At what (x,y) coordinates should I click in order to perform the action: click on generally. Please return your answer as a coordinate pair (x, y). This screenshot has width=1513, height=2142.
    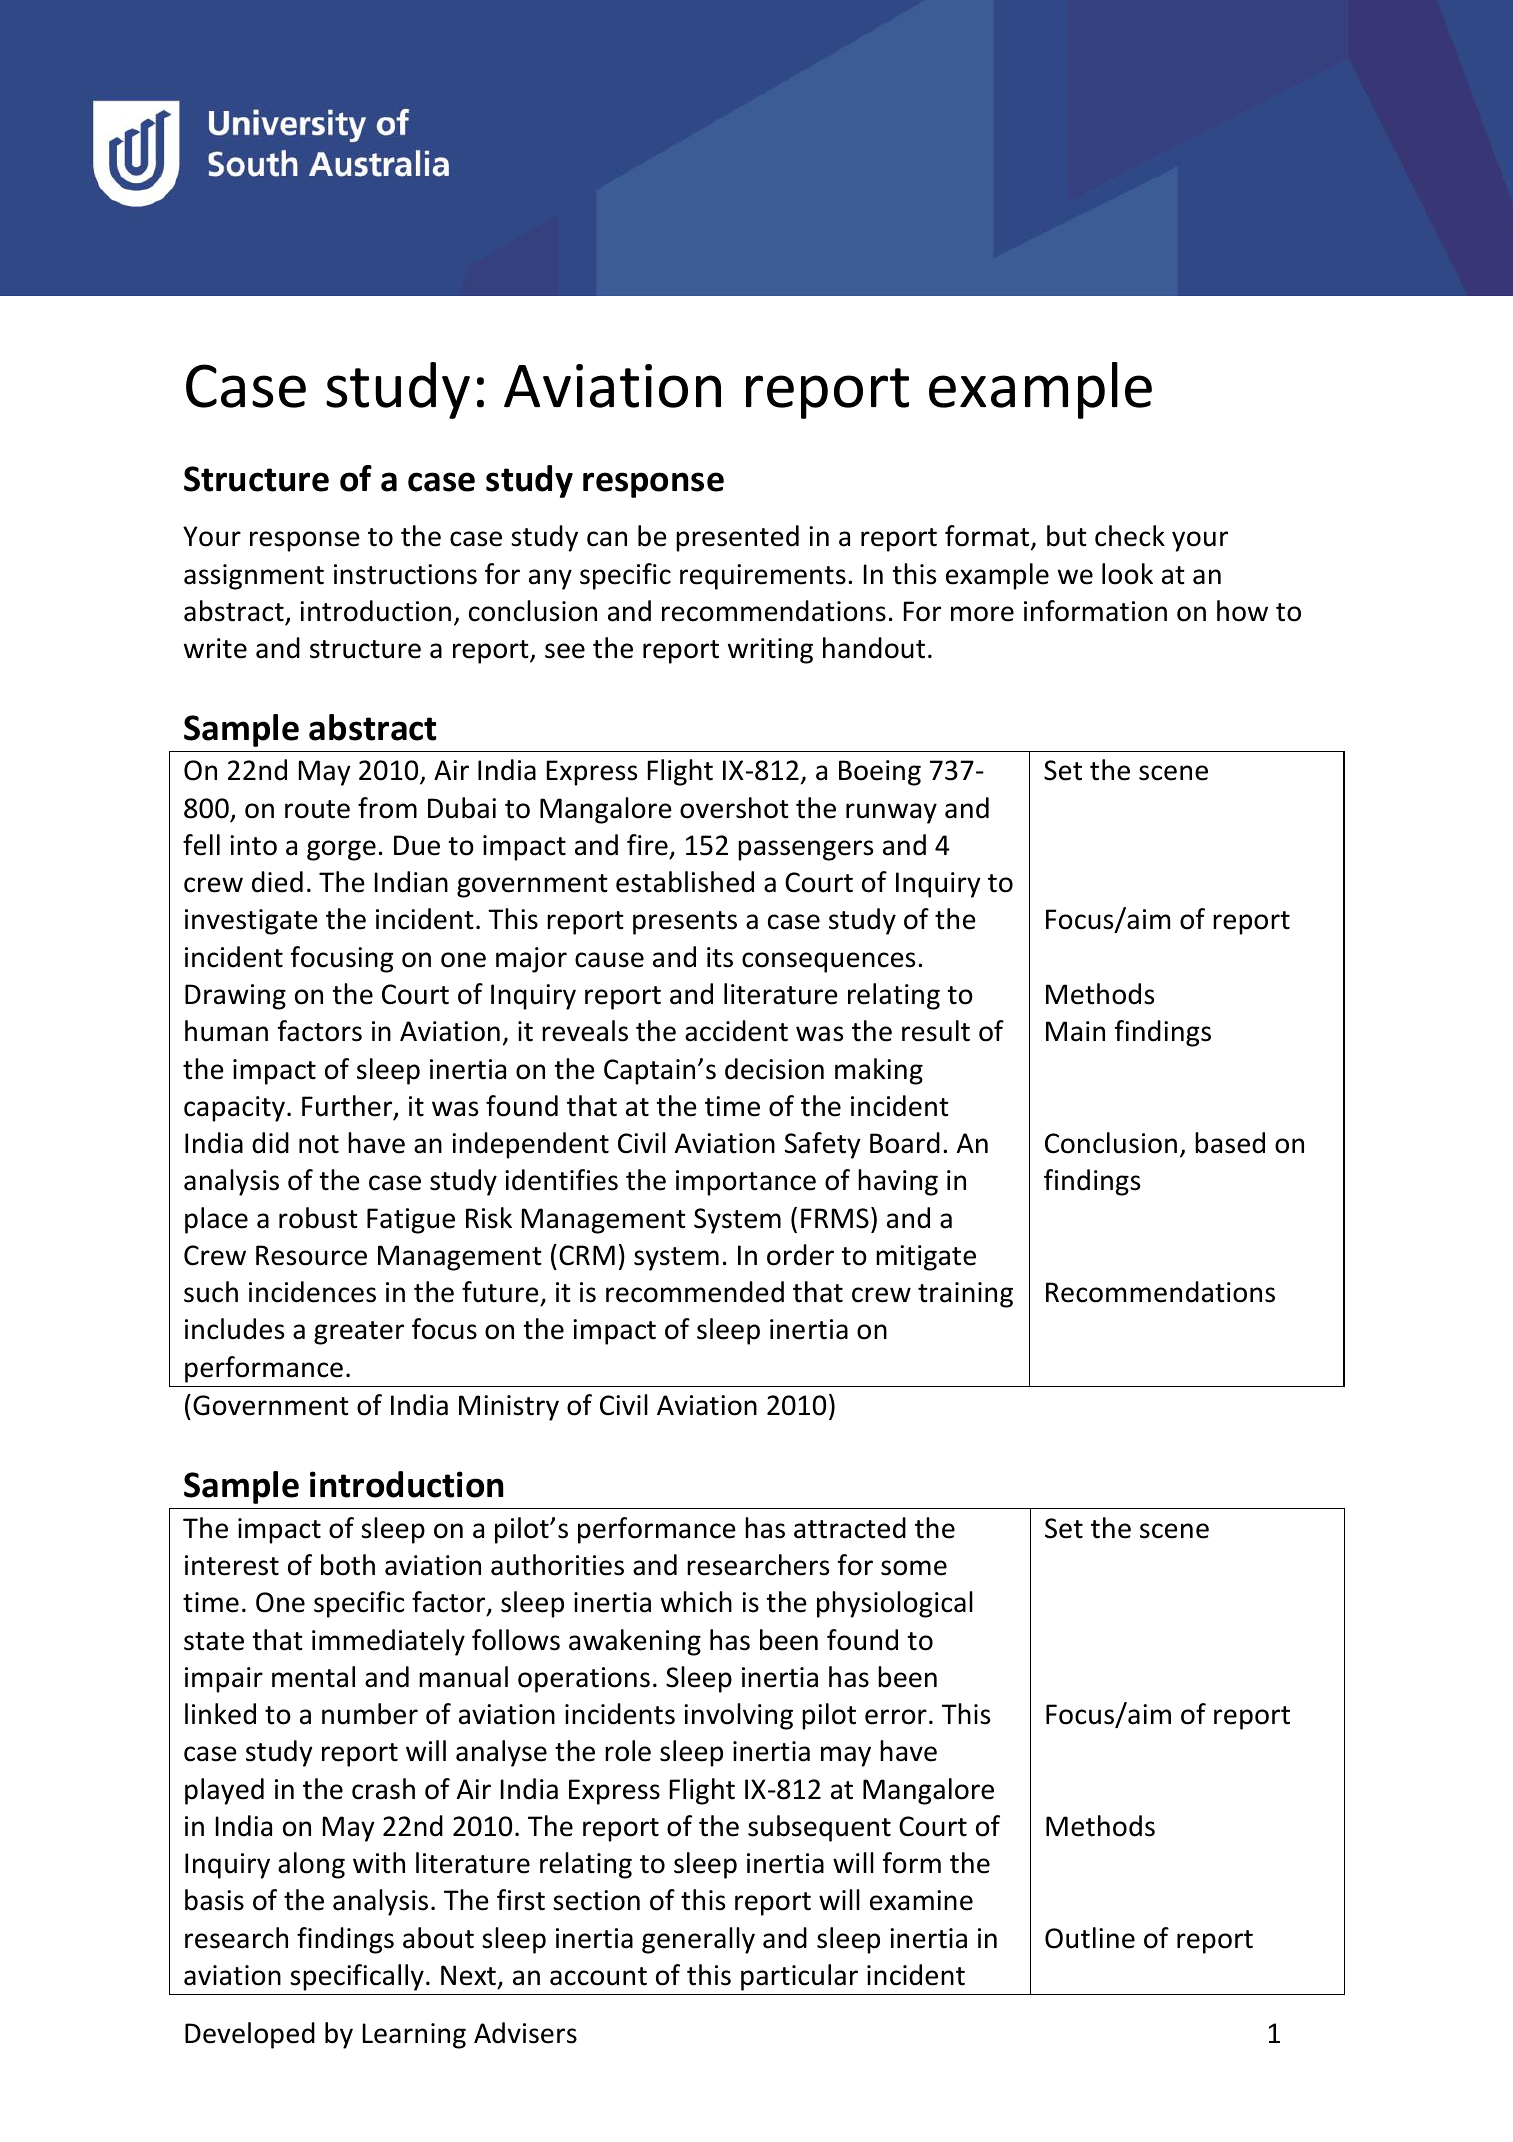
    Looking at the image, I should click on (698, 1940).
